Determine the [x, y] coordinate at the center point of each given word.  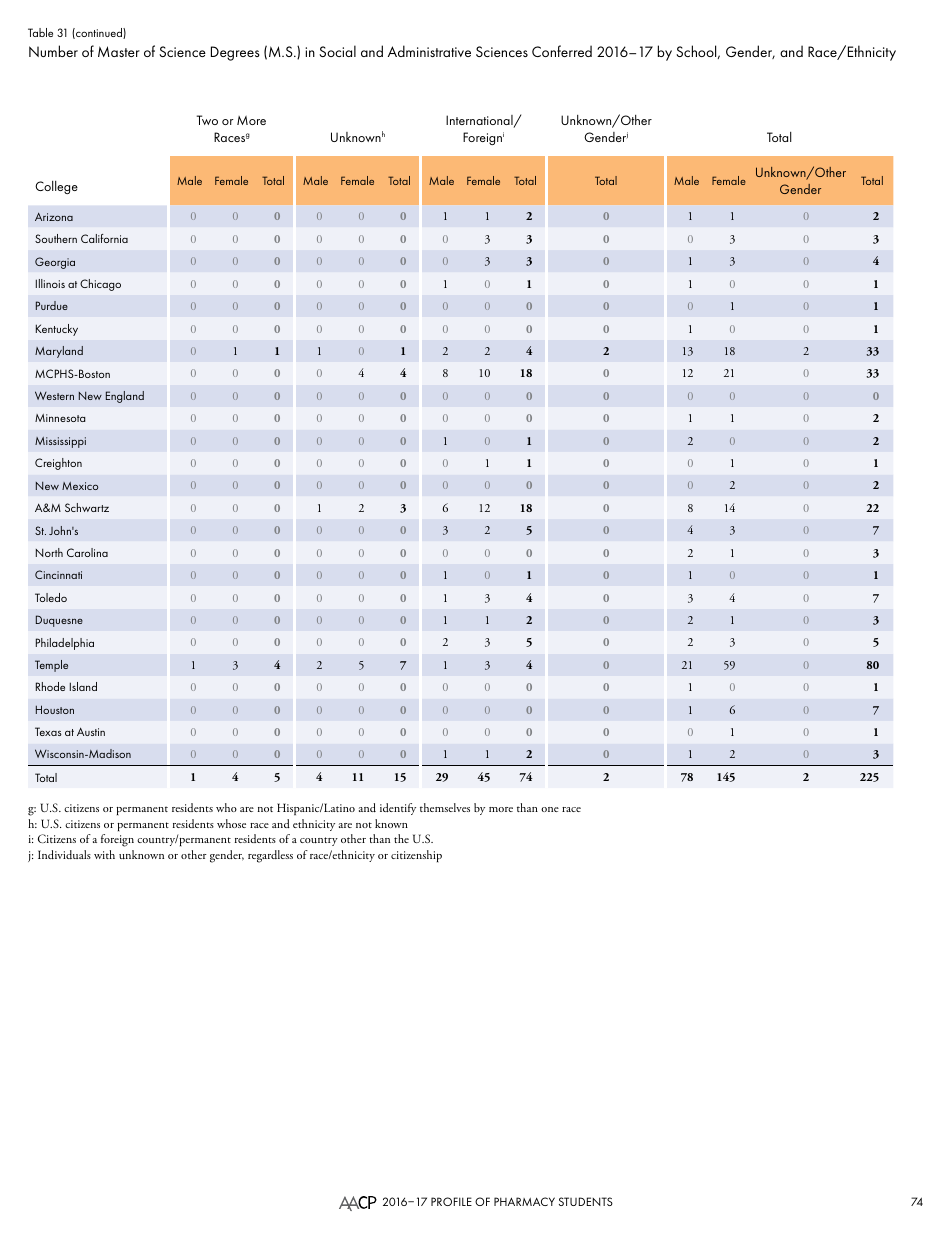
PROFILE [451, 1201]
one [550, 809]
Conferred [562, 51]
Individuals [64, 854]
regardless [270, 856]
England [125, 397]
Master [119, 51]
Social [337, 51]
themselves [445, 807]
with [104, 854]
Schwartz [87, 507]
